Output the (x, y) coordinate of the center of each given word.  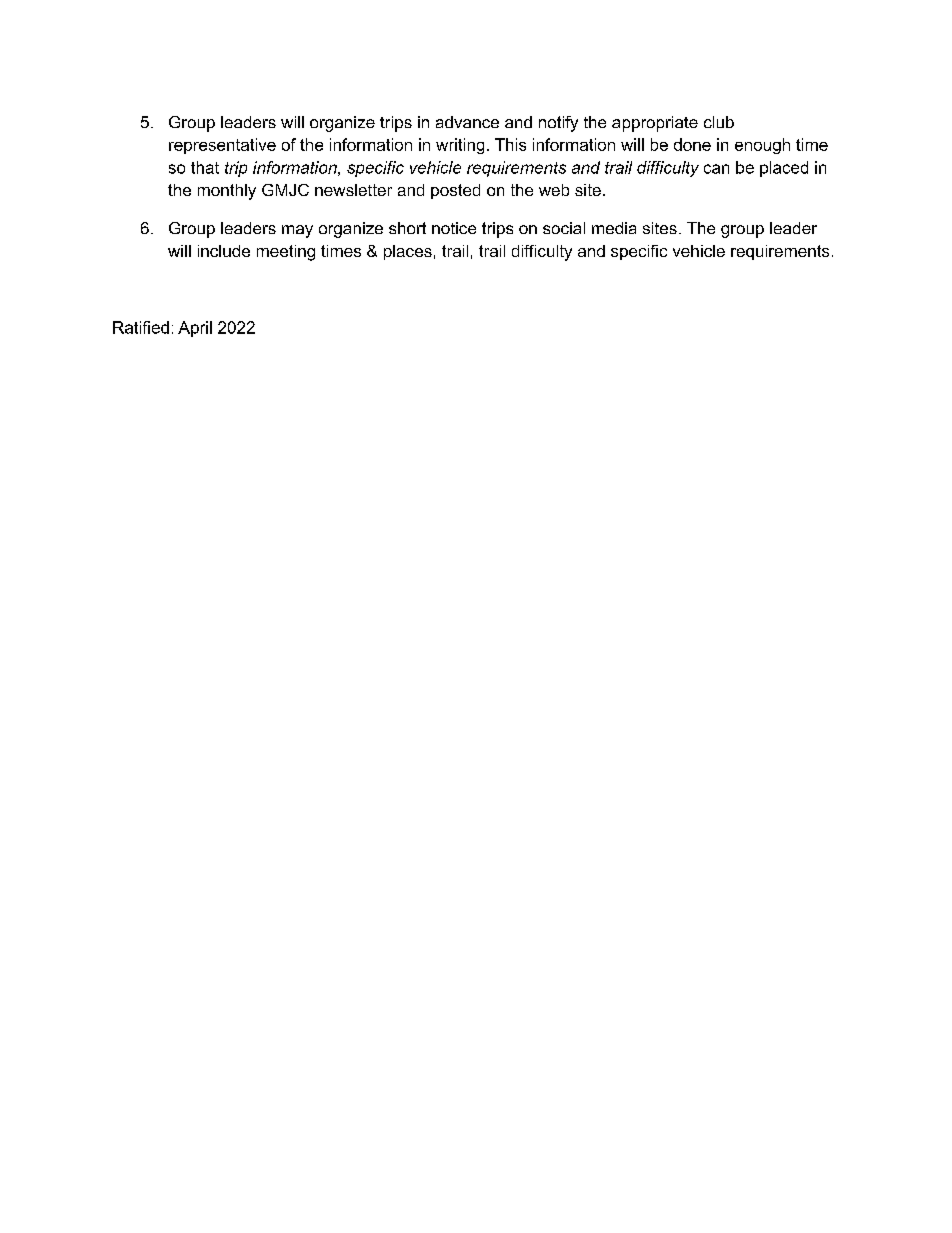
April (195, 329)
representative (222, 146)
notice (454, 228)
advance (467, 122)
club (719, 122)
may (297, 231)
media (614, 228)
